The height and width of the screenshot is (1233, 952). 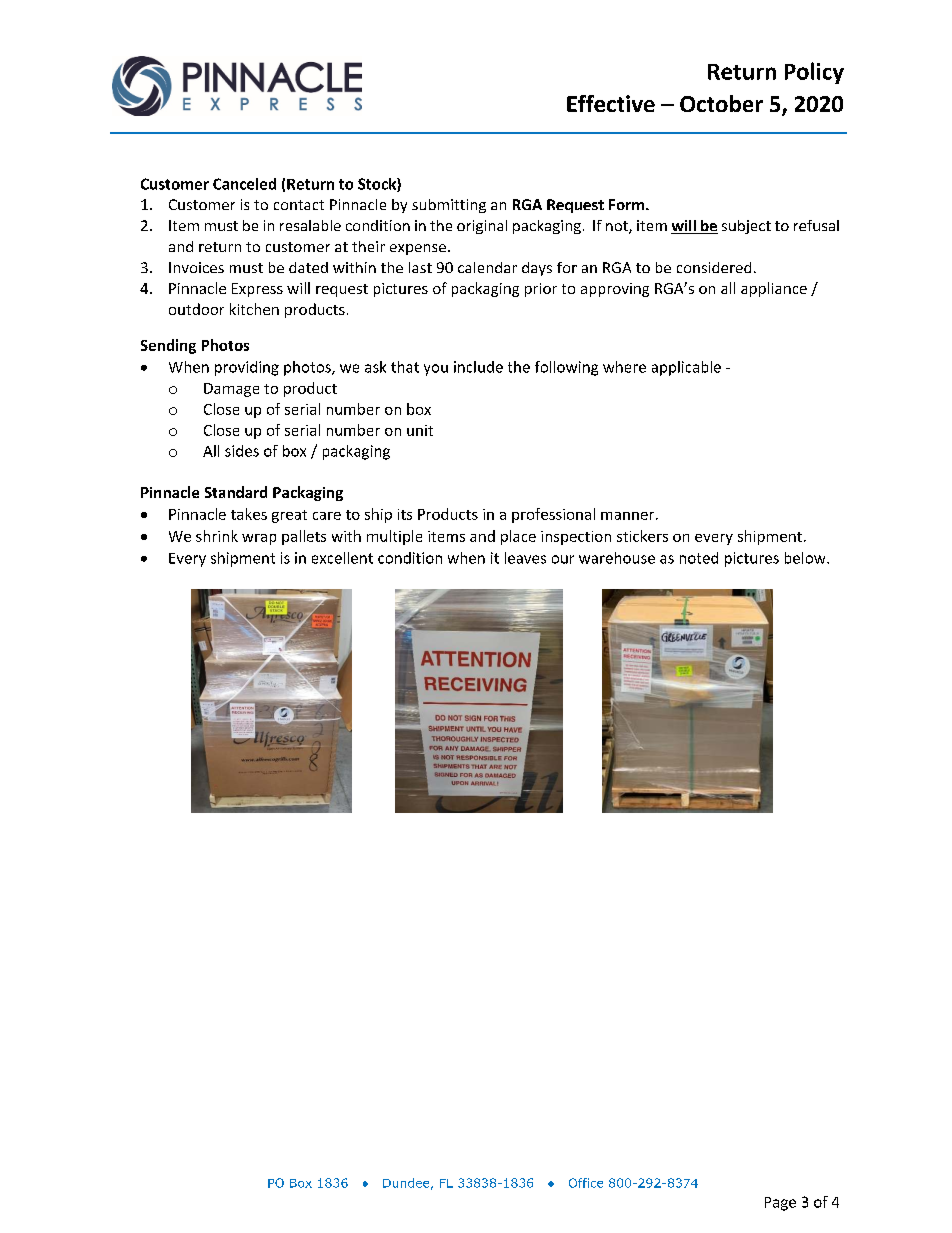 What do you see at coordinates (244, 184) in the screenshot?
I see `Canceled` at bounding box center [244, 184].
